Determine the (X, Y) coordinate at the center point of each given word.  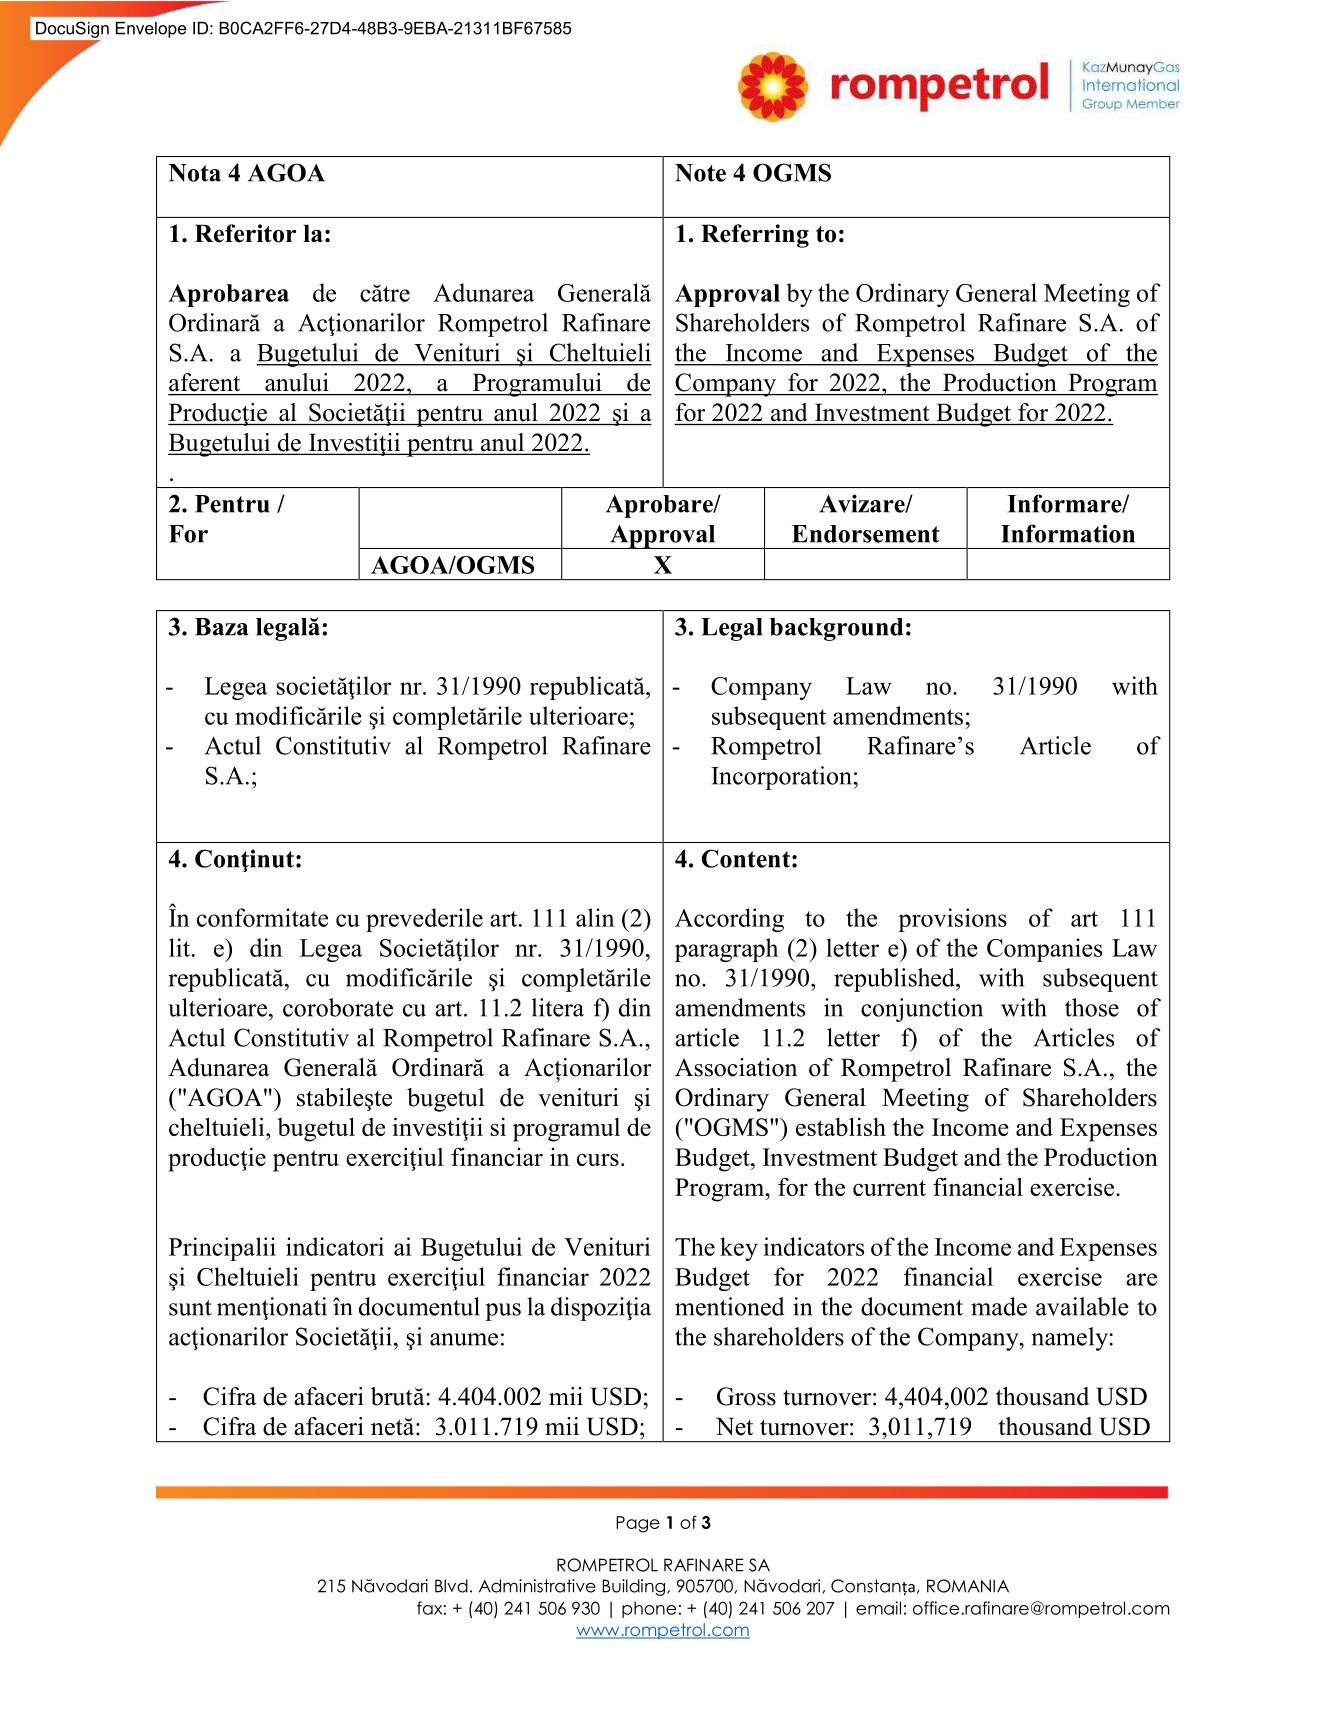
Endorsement (866, 534)
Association (736, 1067)
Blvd (451, 1586)
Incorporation (781, 778)
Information (1068, 533)
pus (503, 1312)
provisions (952, 920)
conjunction (922, 1010)
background (836, 629)
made (999, 1306)
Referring (755, 236)
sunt (190, 1308)
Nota (195, 173)
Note (700, 173)
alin (595, 917)
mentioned (729, 1306)
